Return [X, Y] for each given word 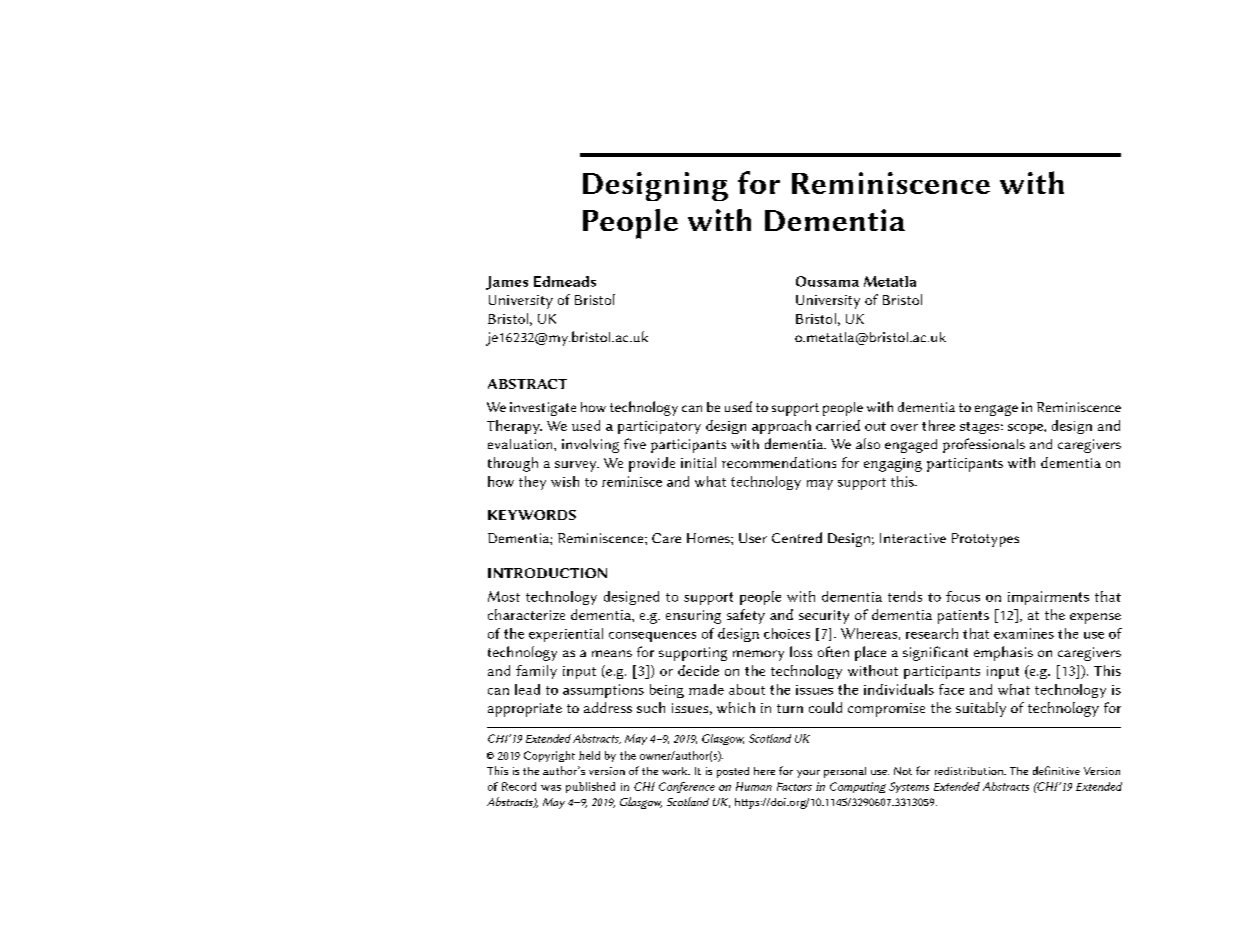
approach [781, 427]
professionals [984, 445]
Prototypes [985, 540]
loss [801, 651]
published [590, 787]
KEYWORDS [532, 515]
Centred [797, 537]
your [808, 774]
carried [838, 425]
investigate [543, 409]
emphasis [1003, 653]
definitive [1056, 770]
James [507, 283]
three [938, 425]
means [612, 653]
